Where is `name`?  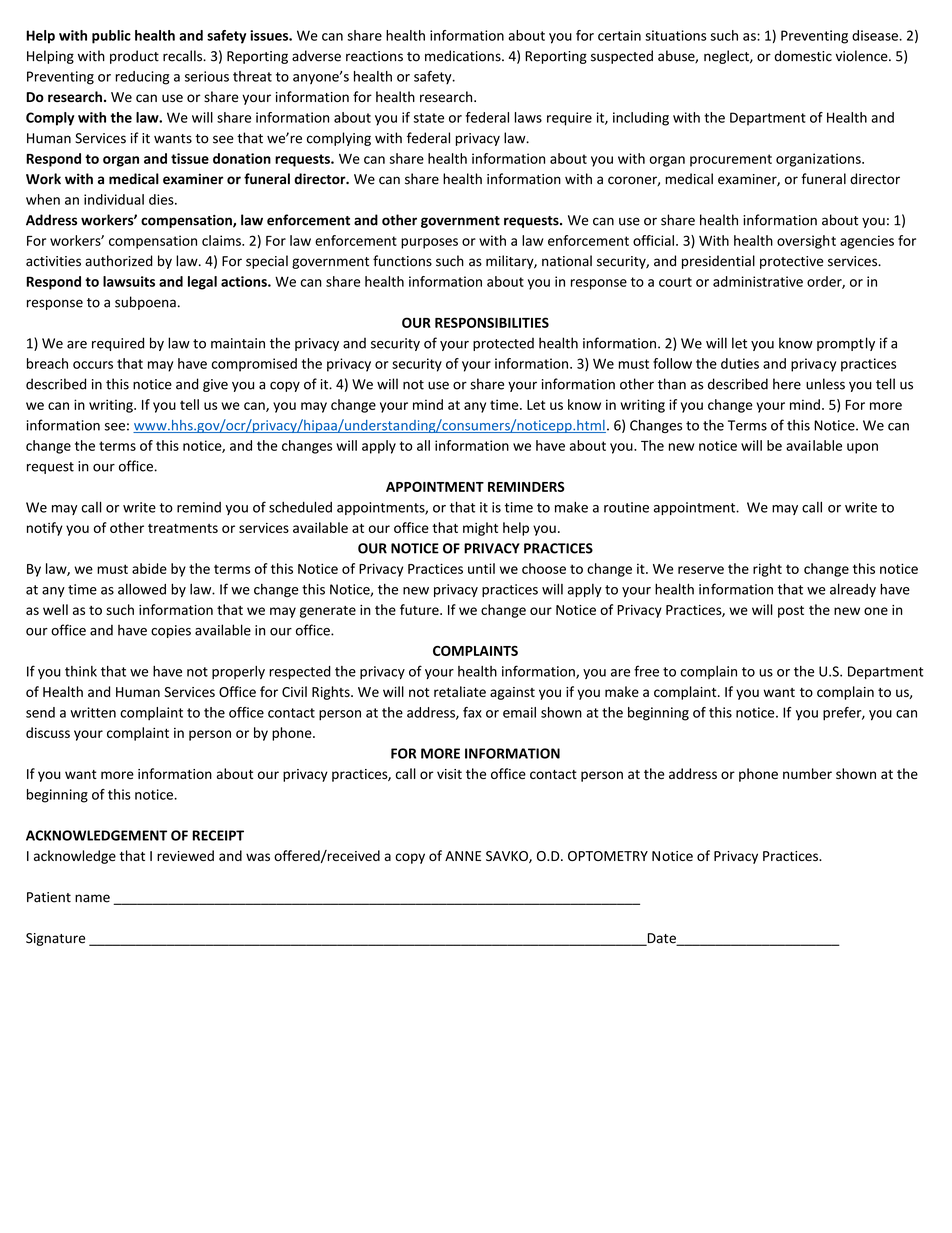
name is located at coordinates (92, 898).
